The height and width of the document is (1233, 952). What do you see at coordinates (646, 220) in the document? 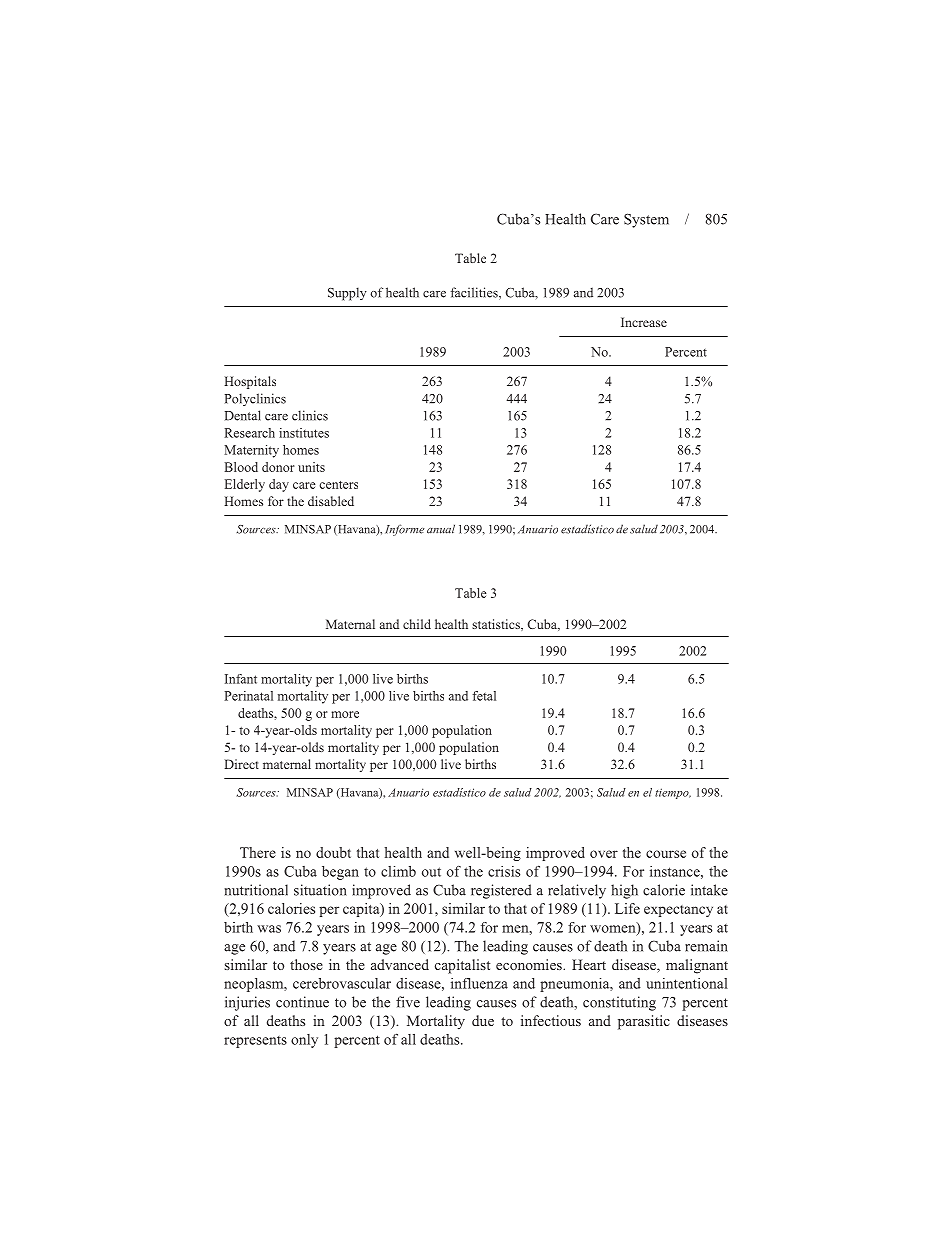
I see `System` at bounding box center [646, 220].
